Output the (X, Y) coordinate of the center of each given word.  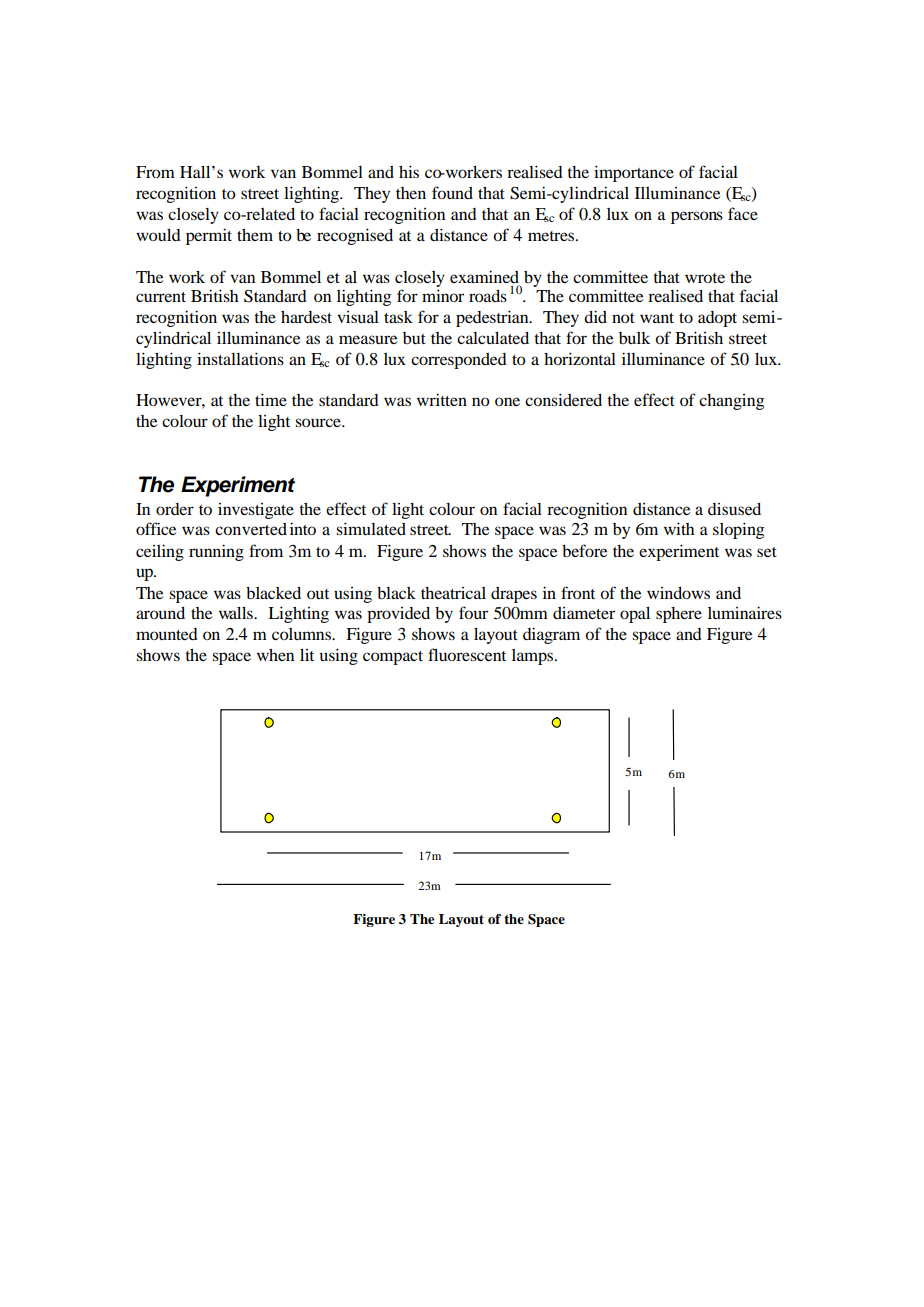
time (271, 399)
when (275, 655)
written (442, 399)
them (255, 235)
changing (731, 402)
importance (634, 173)
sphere (679, 615)
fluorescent (467, 654)
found (452, 192)
